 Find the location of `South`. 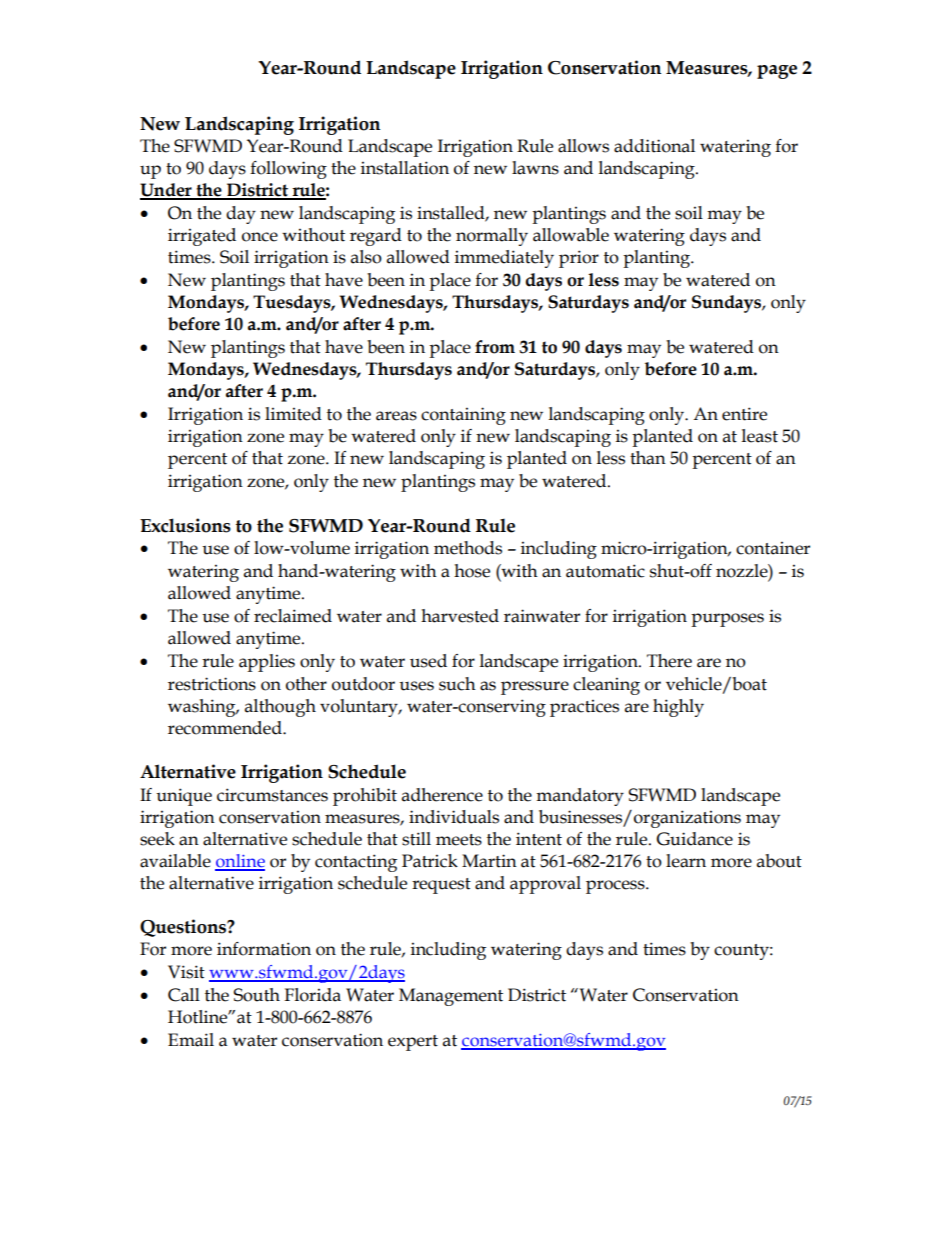

South is located at coordinates (256, 995).
